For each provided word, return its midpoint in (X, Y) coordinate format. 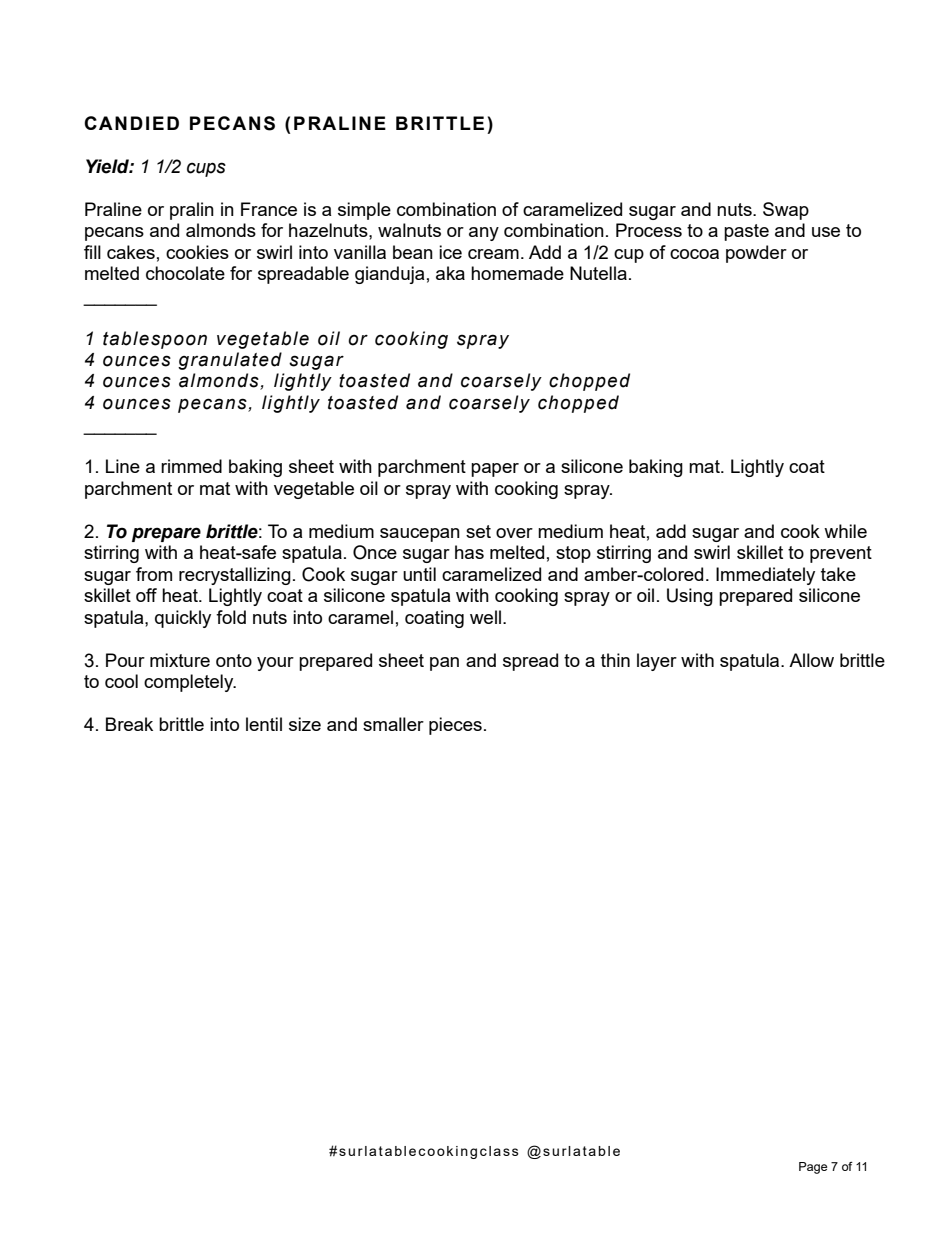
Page (813, 1168)
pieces (455, 726)
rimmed (191, 466)
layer (657, 662)
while (845, 531)
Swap (786, 211)
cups (206, 169)
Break (129, 724)
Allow (811, 660)
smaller (393, 724)
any (484, 234)
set (478, 531)
